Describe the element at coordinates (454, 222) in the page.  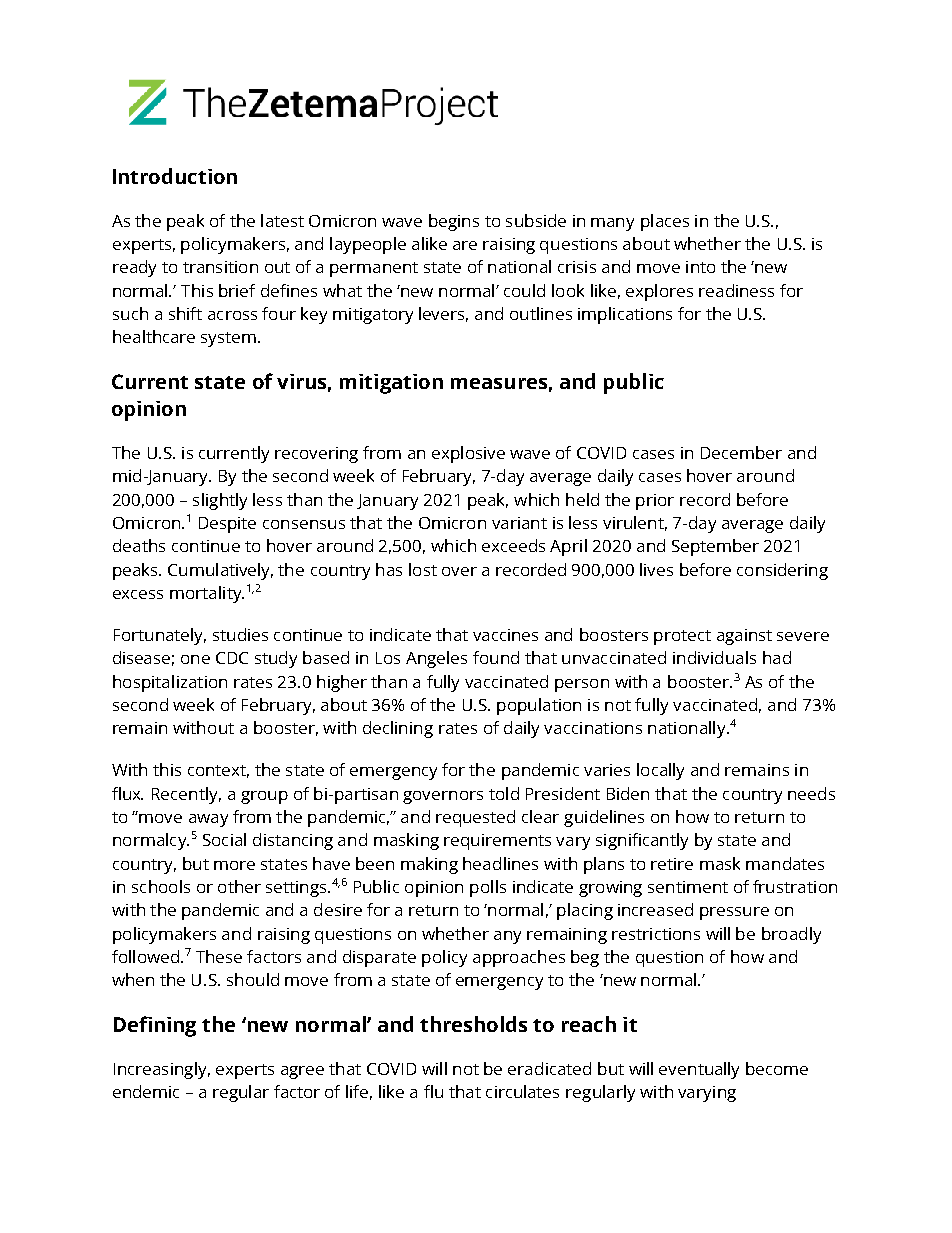
I see `begins` at that location.
